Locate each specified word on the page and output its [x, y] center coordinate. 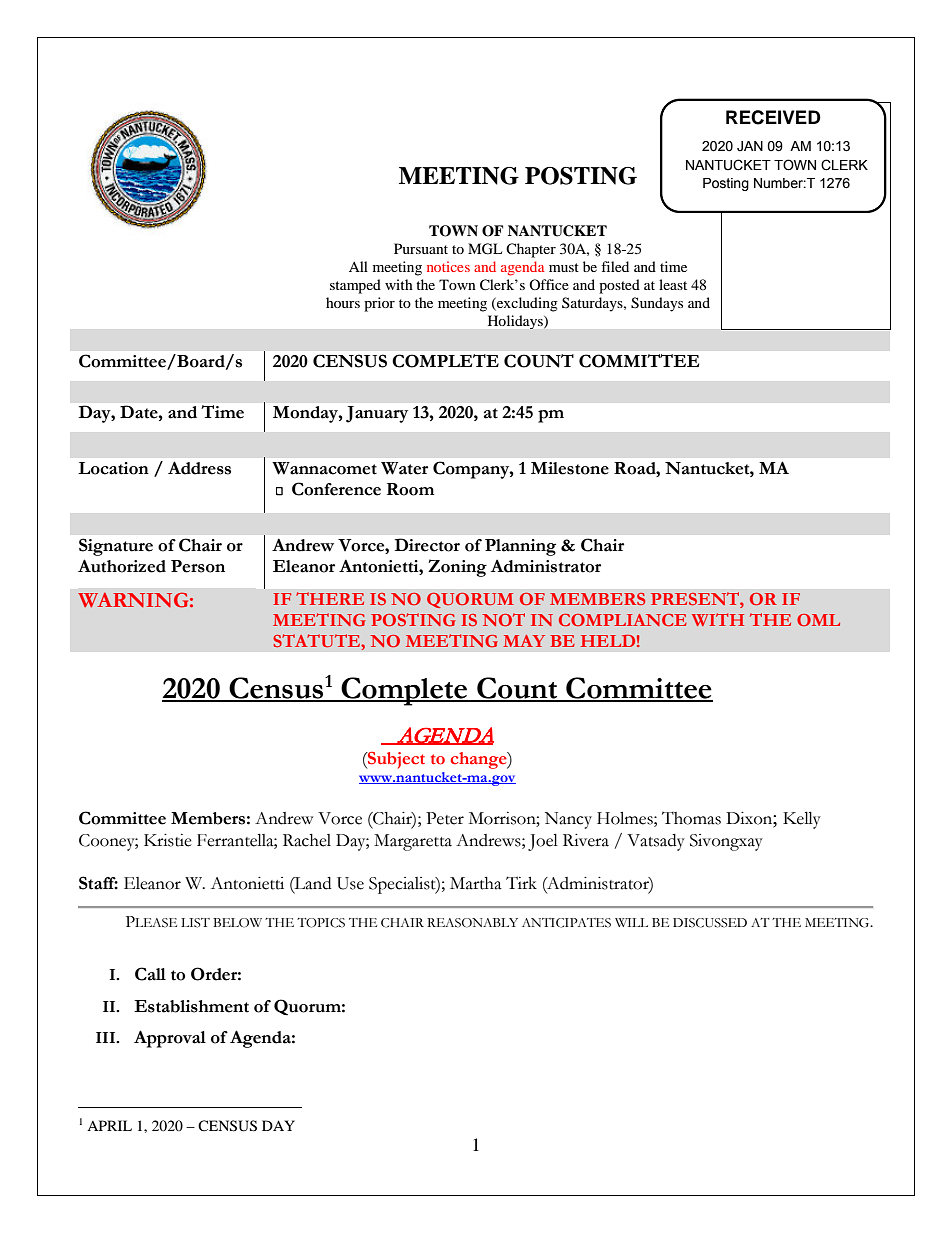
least [673, 284]
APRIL [109, 1125]
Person [198, 566]
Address [199, 468]
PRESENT [696, 598]
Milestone [570, 468]
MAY [524, 641]
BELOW [237, 923]
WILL [631, 922]
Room [410, 489]
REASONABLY [472, 923]
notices [448, 266]
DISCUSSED [710, 923]
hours [343, 302]
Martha [476, 883]
